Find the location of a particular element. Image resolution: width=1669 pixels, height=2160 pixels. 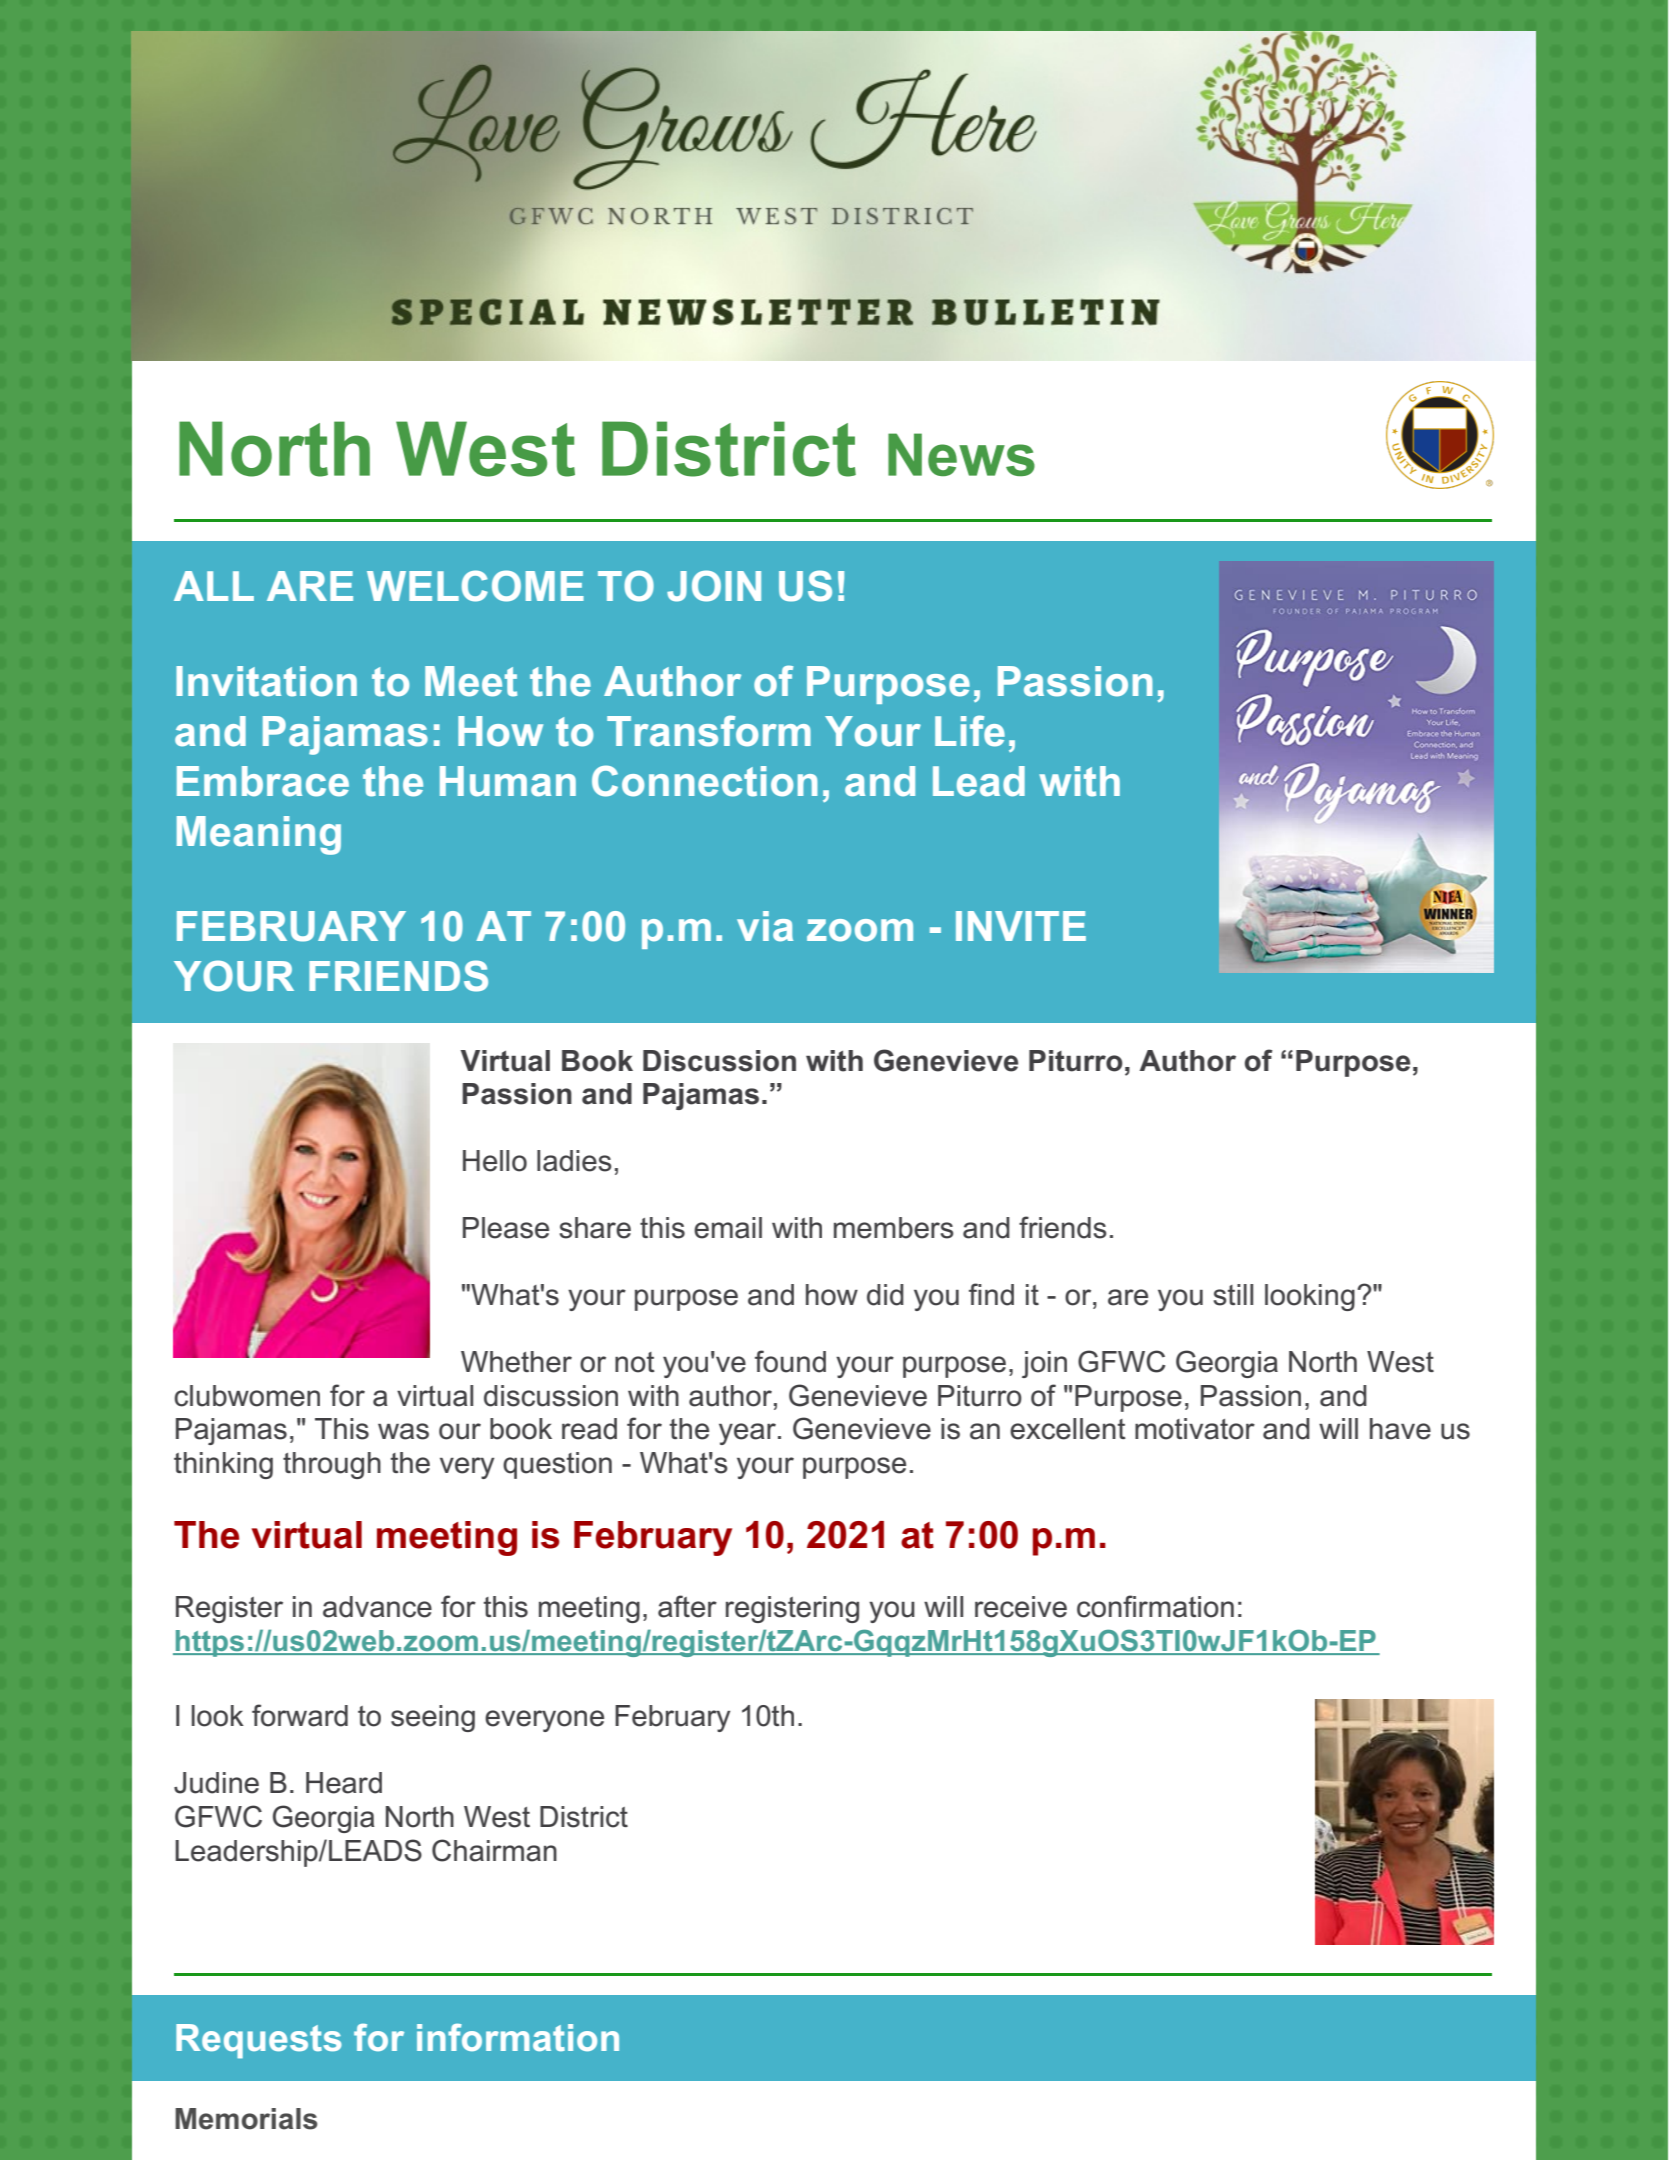

INVITE is located at coordinates (1021, 926).
